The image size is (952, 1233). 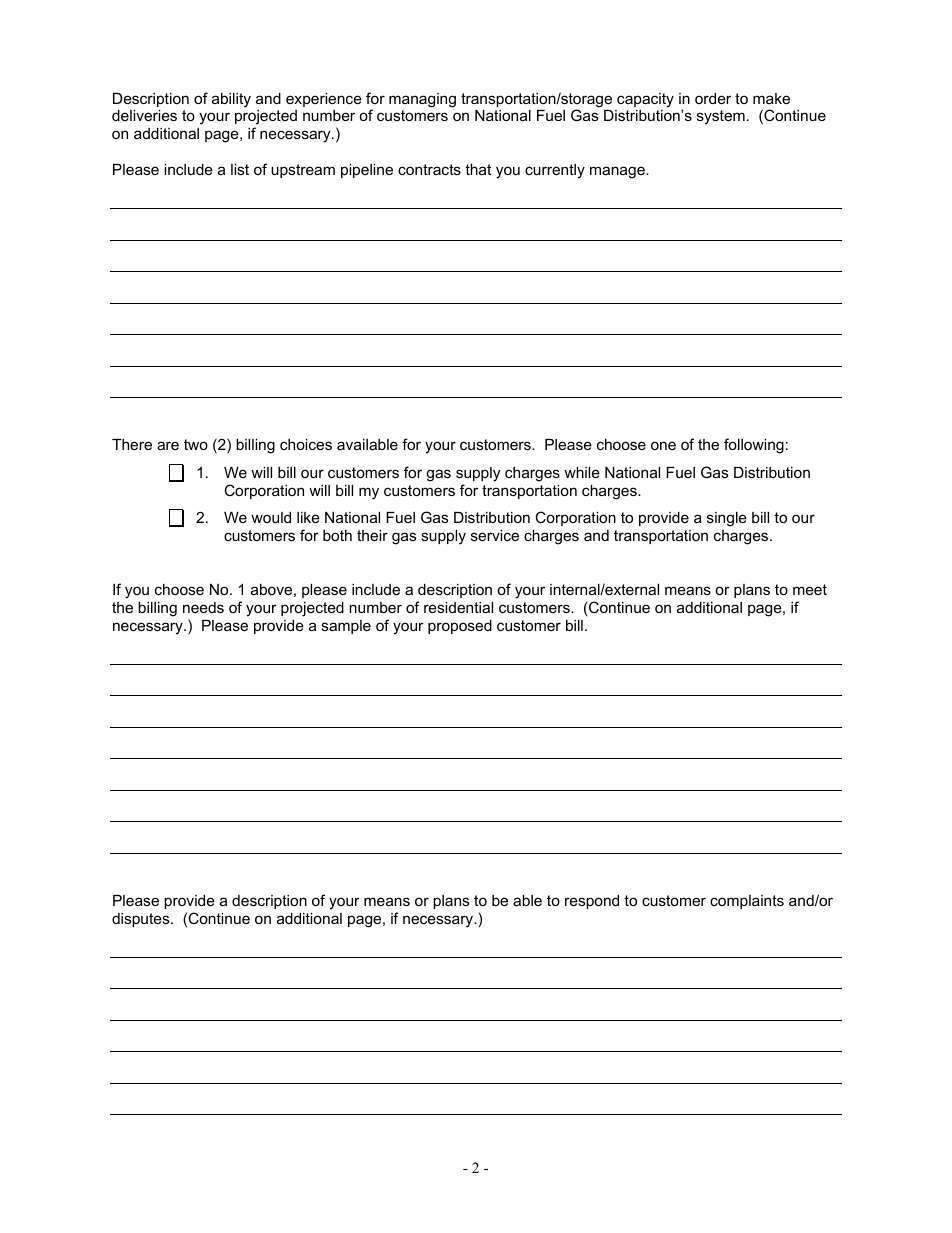 What do you see at coordinates (754, 446) in the screenshot?
I see `following` at bounding box center [754, 446].
